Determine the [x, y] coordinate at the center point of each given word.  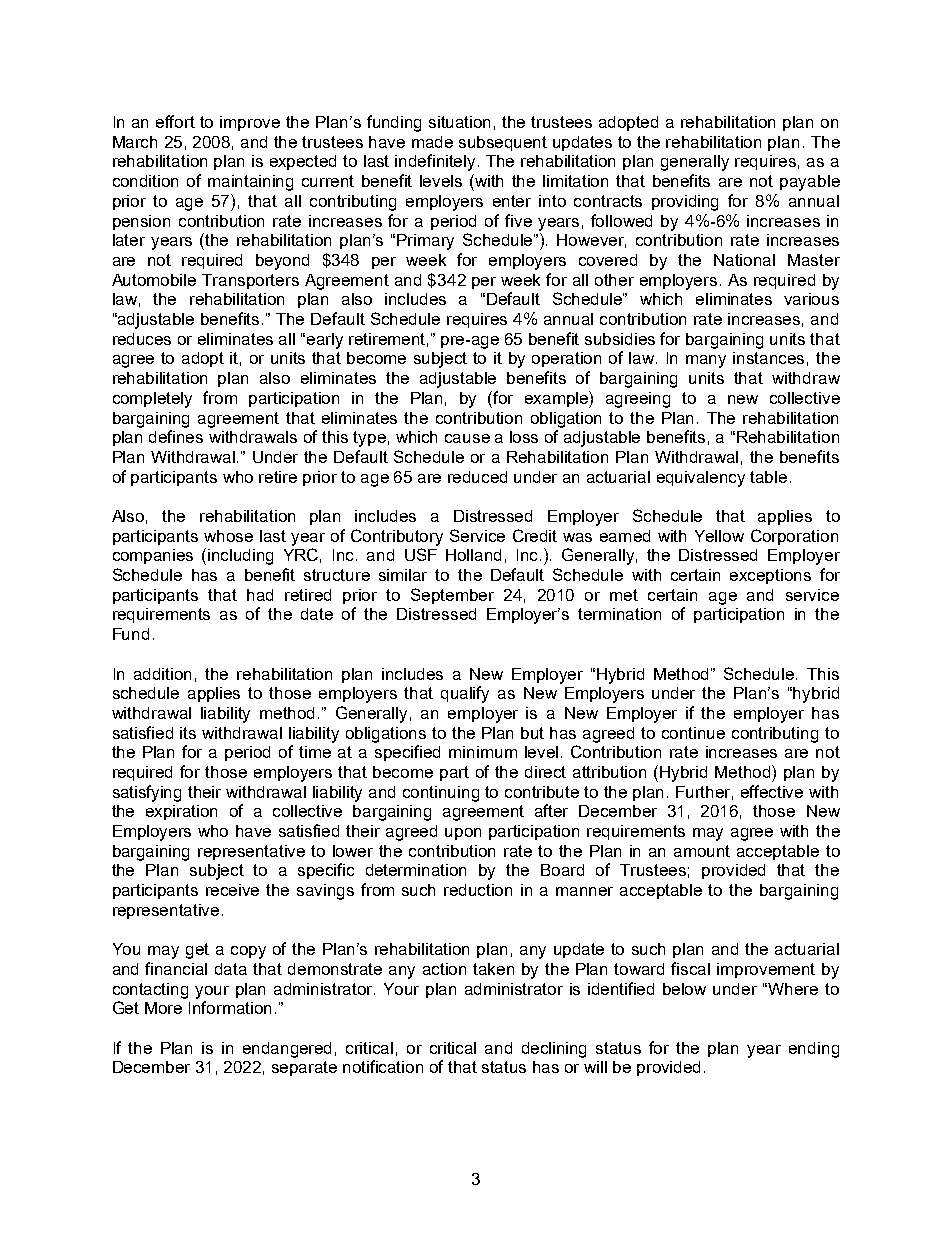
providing [685, 203]
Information [230, 1007]
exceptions [770, 576]
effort [175, 121]
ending [814, 1050]
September [452, 596]
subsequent [503, 143]
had [260, 595]
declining [554, 1050]
